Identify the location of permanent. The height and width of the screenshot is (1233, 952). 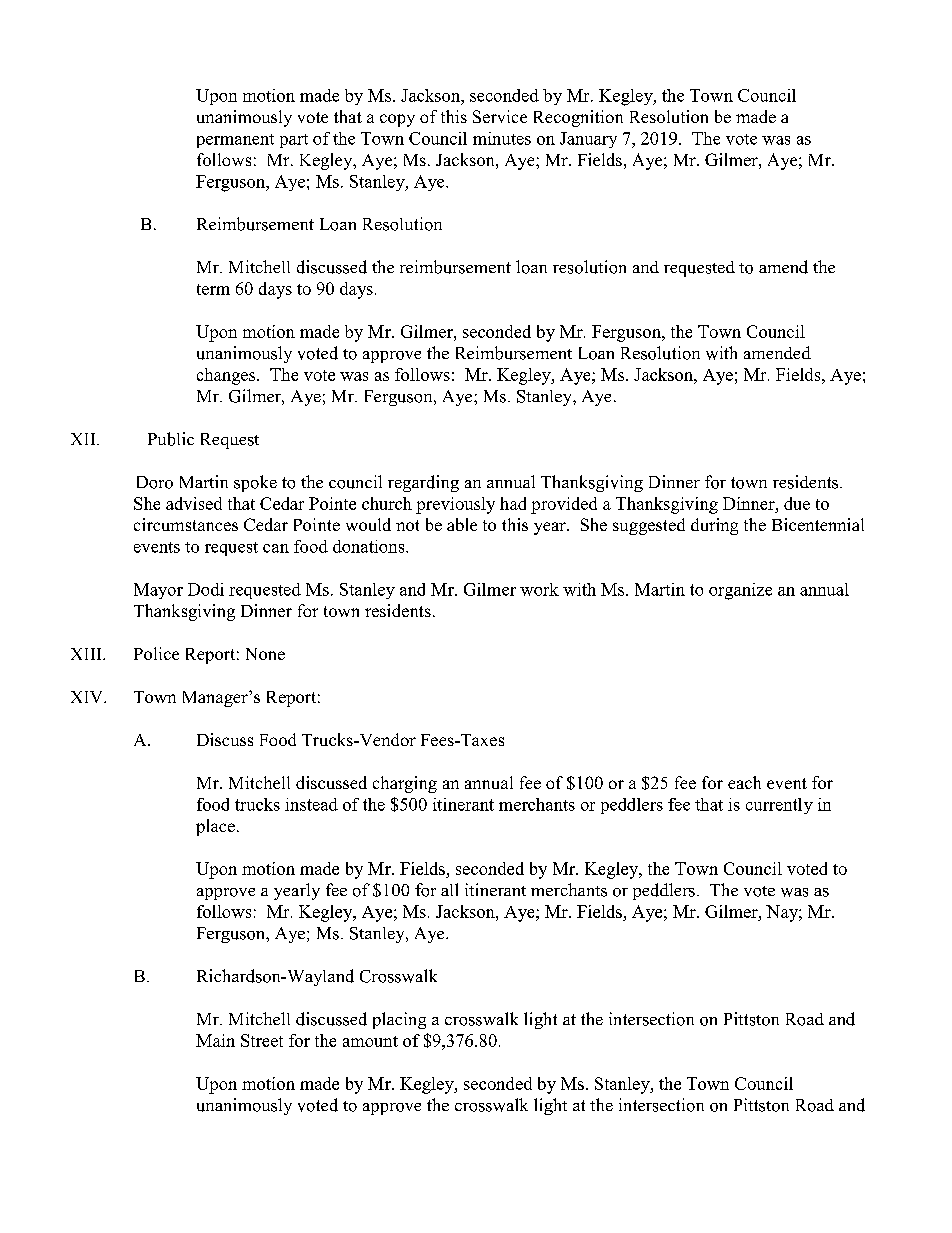
(235, 141).
